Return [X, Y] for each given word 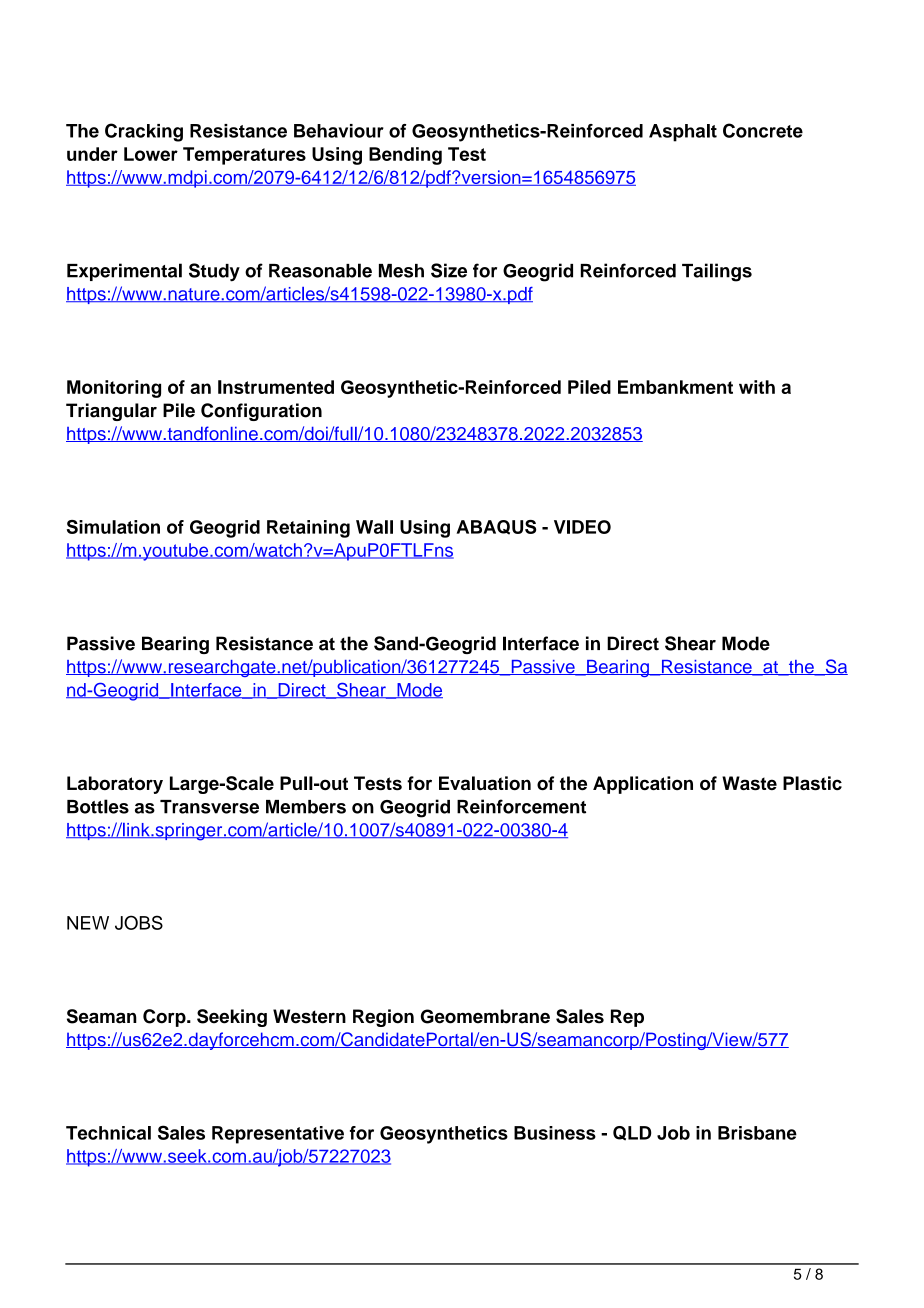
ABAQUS [496, 527]
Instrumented [276, 387]
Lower [151, 154]
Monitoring [114, 389]
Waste [749, 783]
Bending [405, 156]
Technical [108, 1133]
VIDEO [582, 527]
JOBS [139, 922]
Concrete [763, 130]
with [757, 387]
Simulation [113, 527]
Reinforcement [521, 806]
